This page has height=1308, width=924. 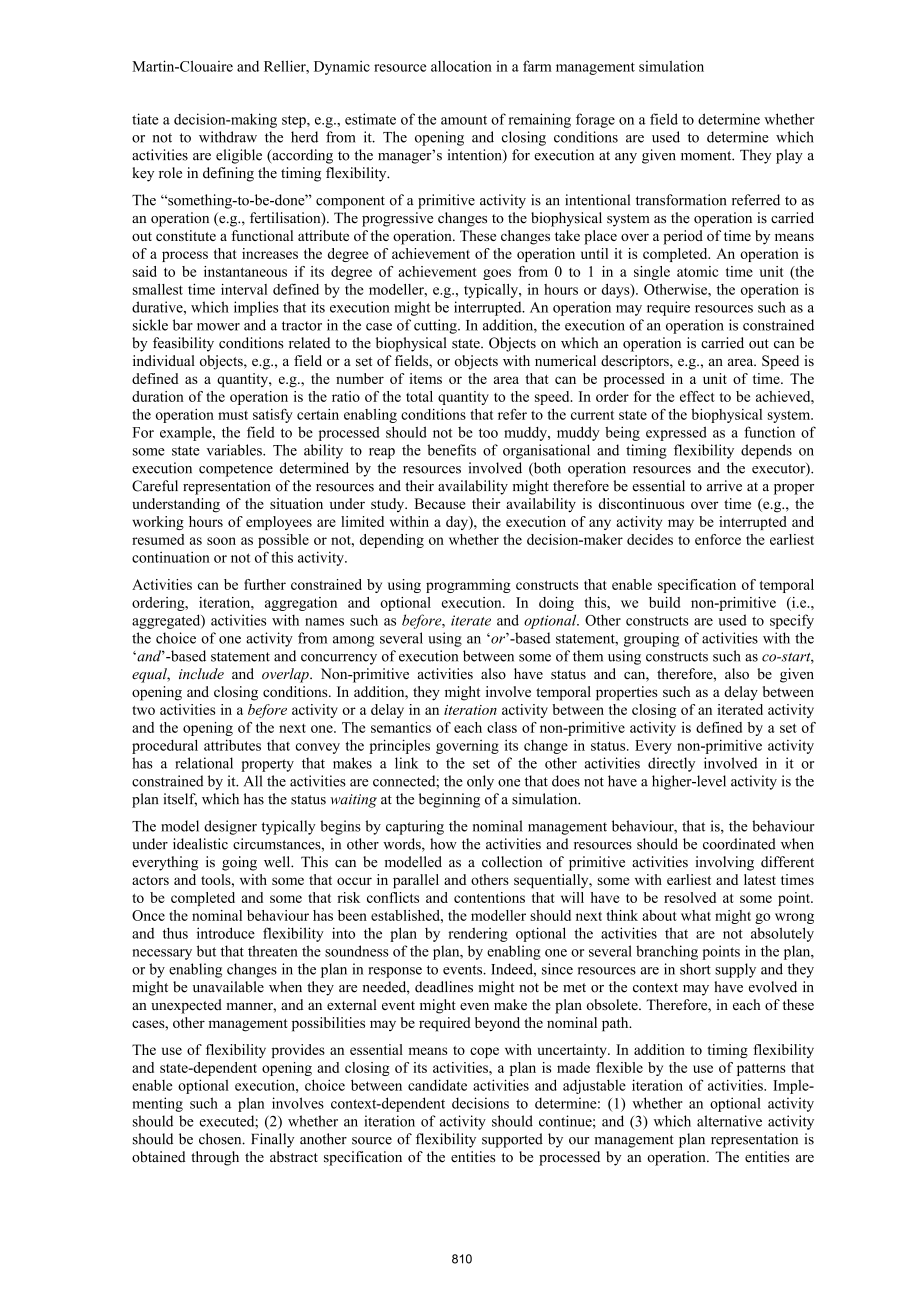 What do you see at coordinates (218, 327) in the page?
I see `mower` at bounding box center [218, 327].
